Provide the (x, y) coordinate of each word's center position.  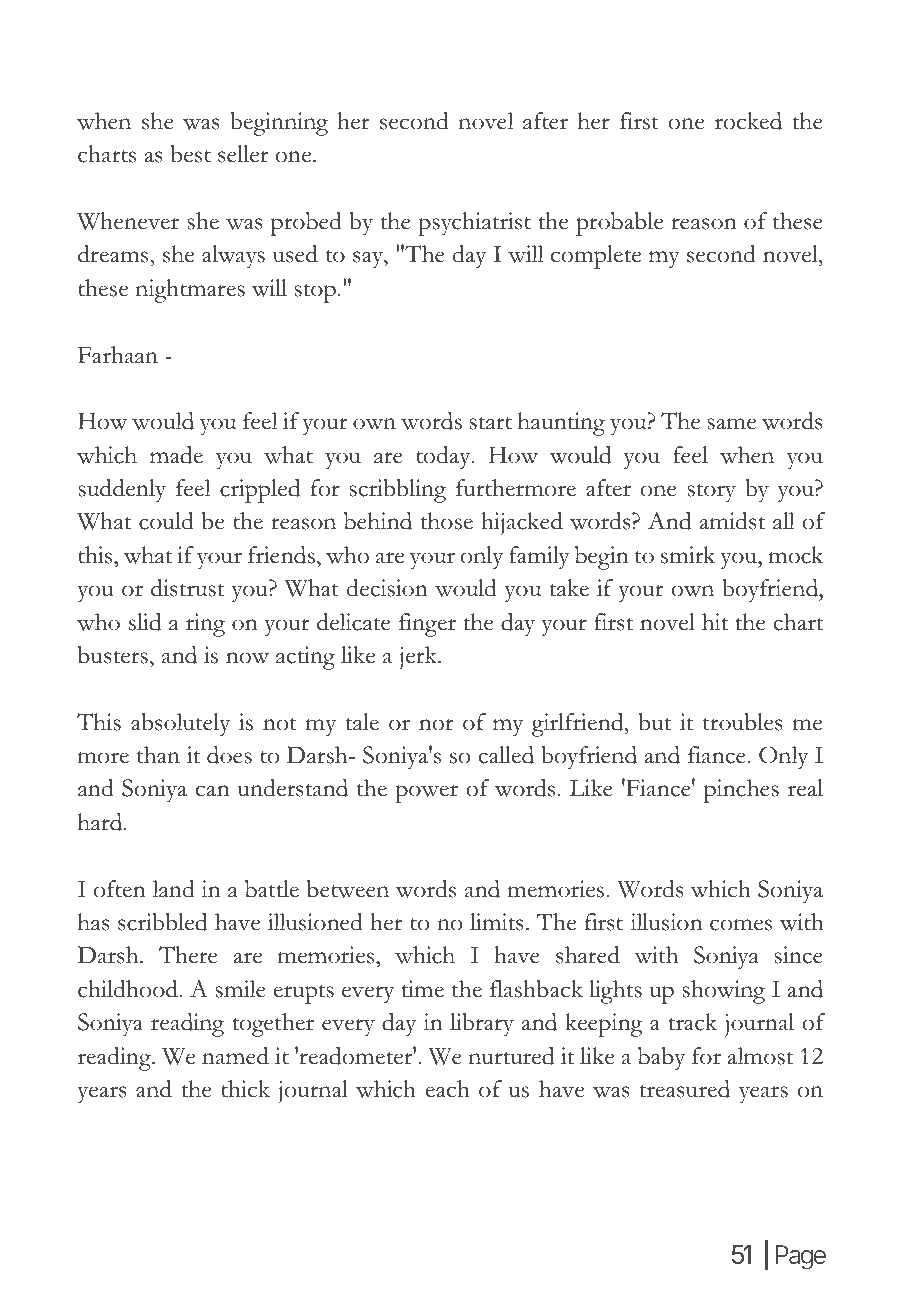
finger (427, 625)
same (731, 424)
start (490, 423)
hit (715, 622)
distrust (187, 588)
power (426, 794)
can (212, 791)
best (191, 154)
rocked (748, 121)
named (235, 1056)
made (176, 455)
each (447, 1089)
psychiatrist (474, 224)
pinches (741, 791)
